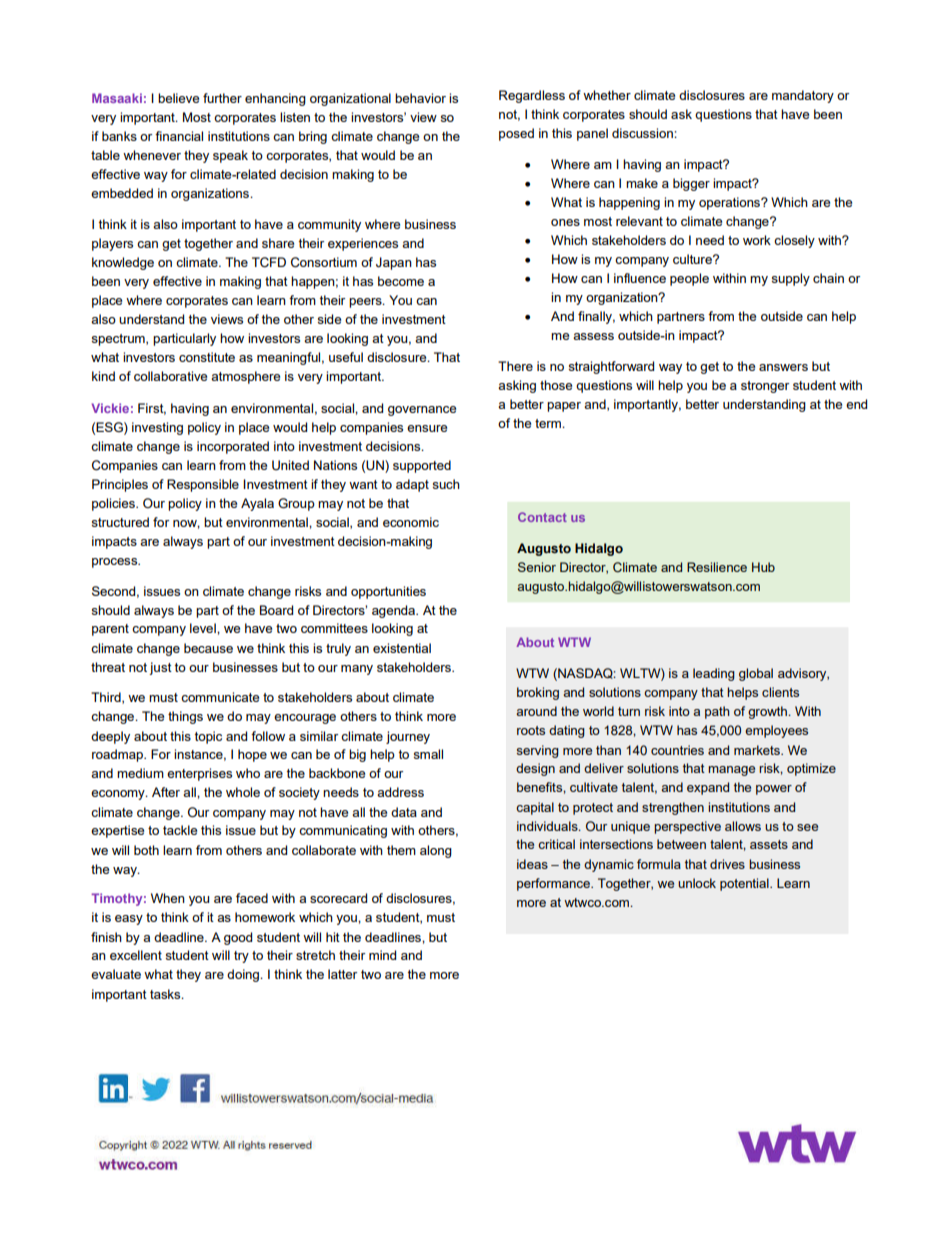  I want to click on financial, so click(179, 136).
